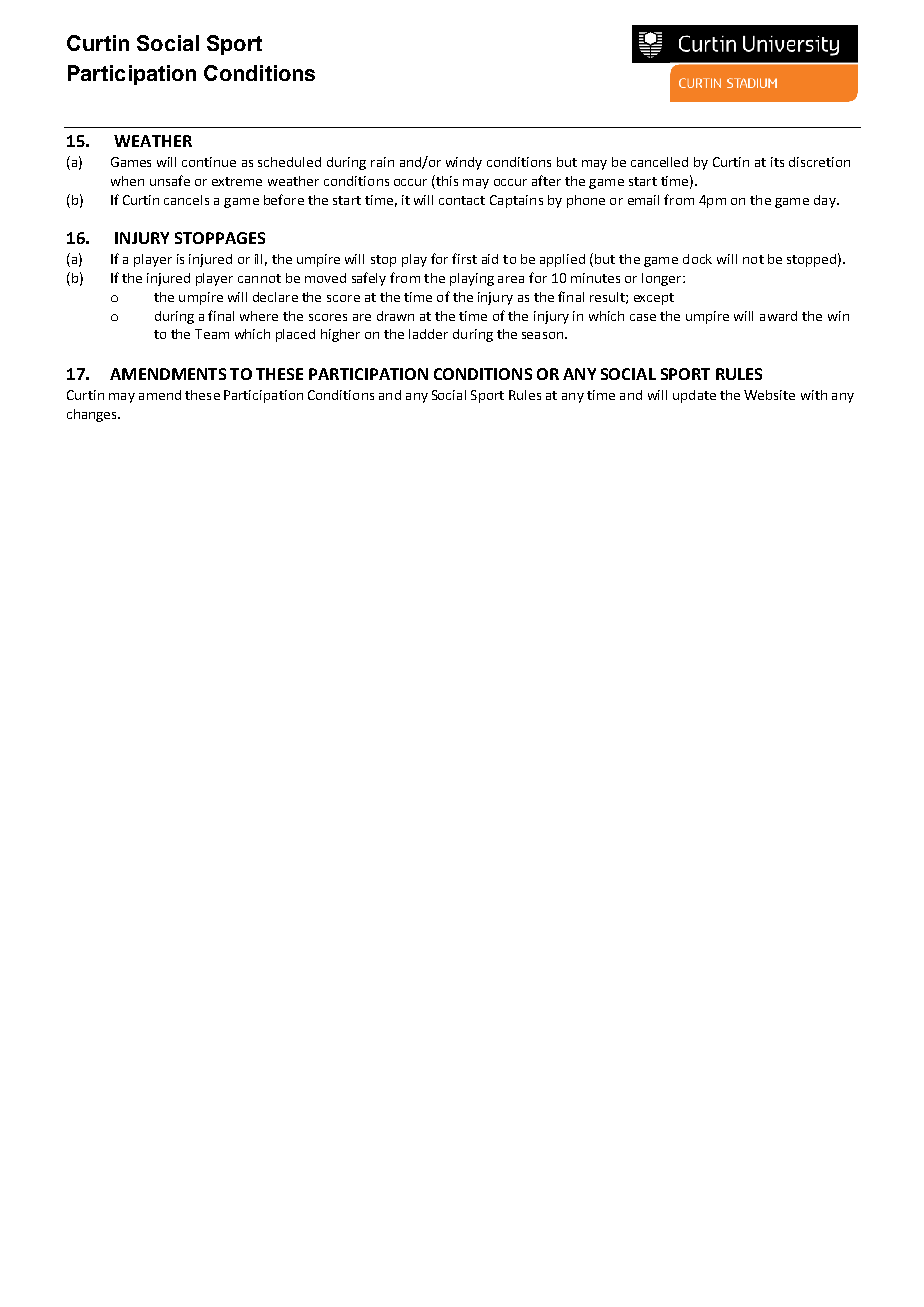  I want to click on contact, so click(462, 200).
